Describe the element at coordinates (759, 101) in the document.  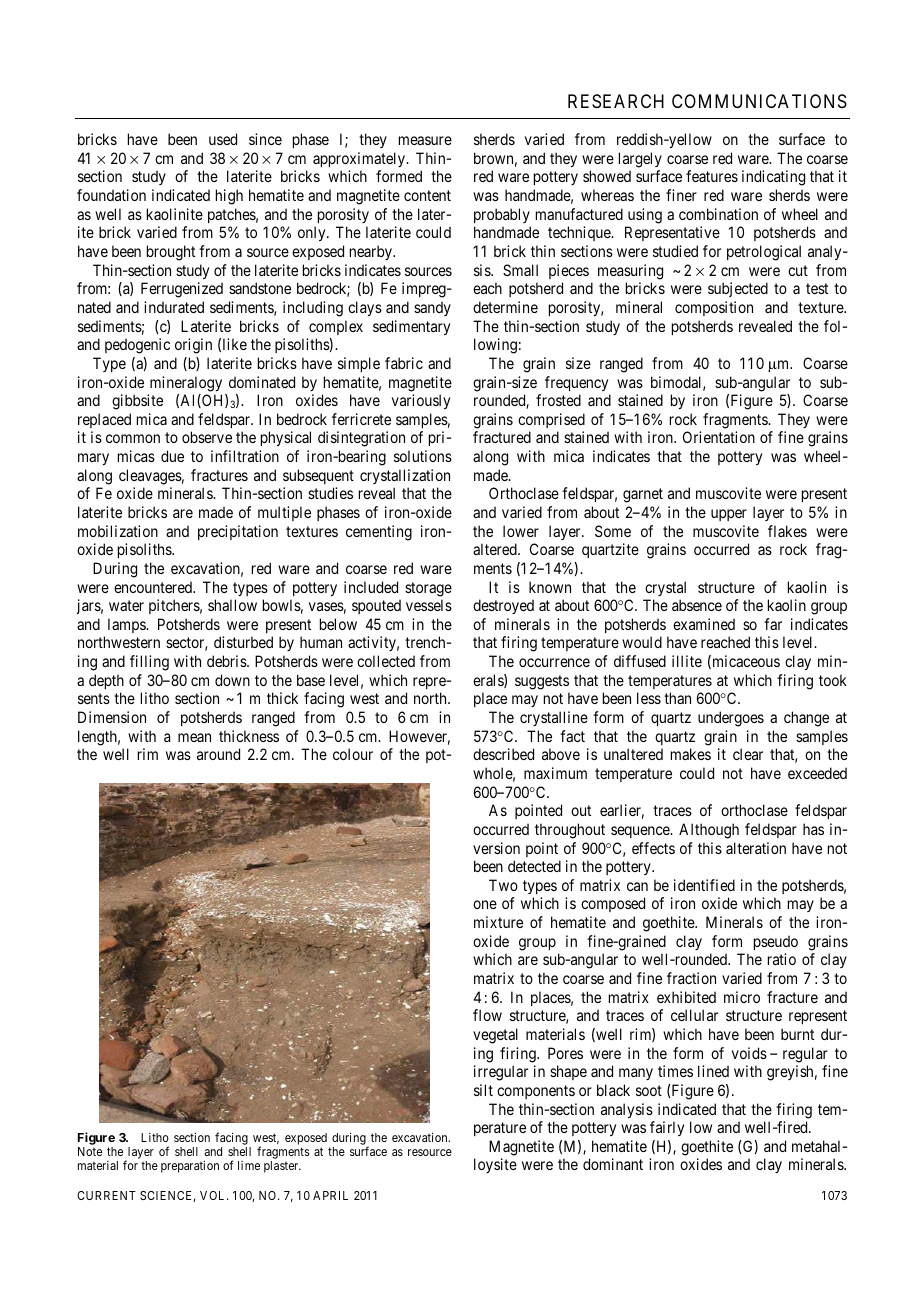
I see `COMMUNICATIONS` at that location.
